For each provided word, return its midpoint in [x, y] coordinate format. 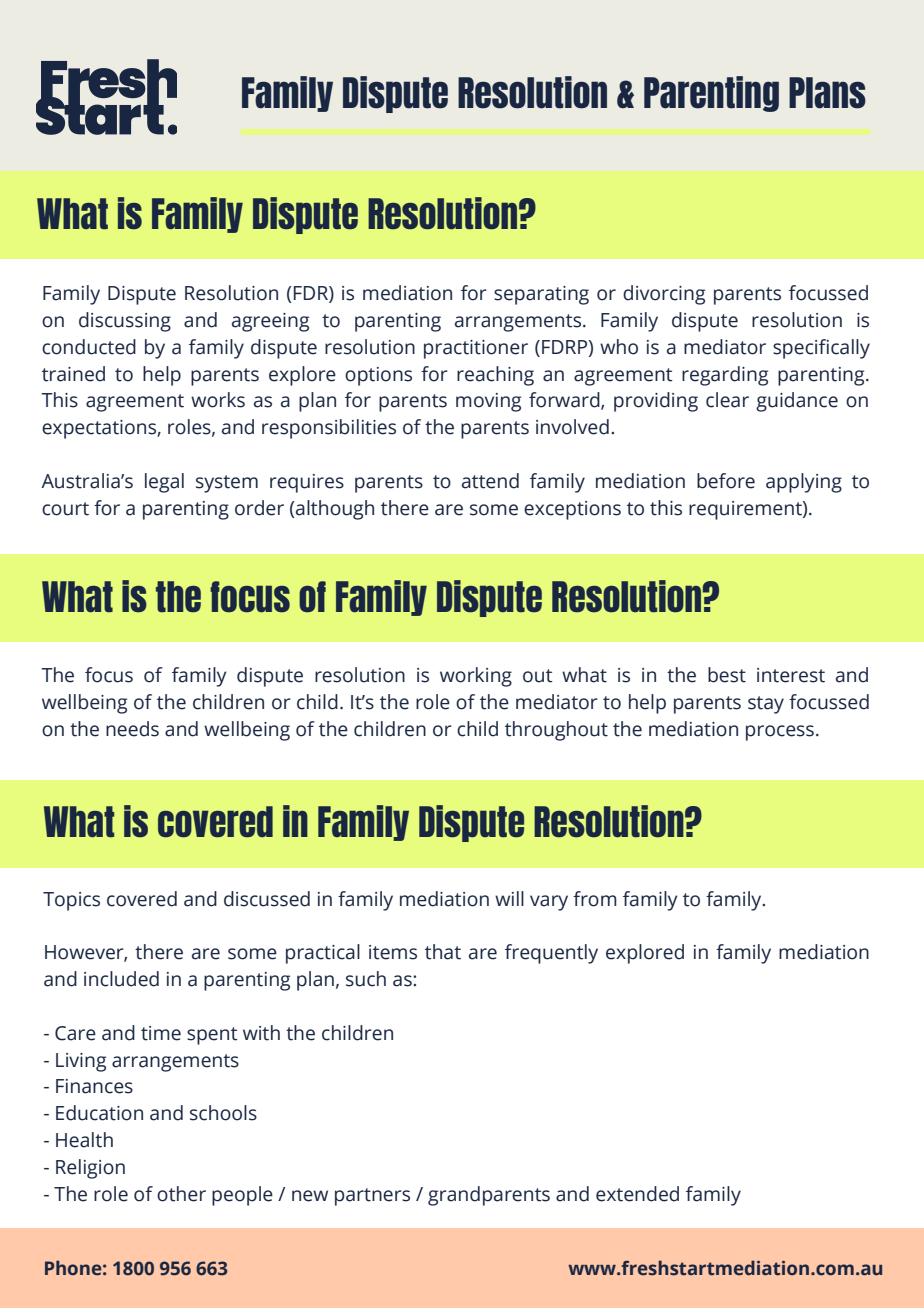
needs [132, 729]
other [181, 1194]
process [780, 733]
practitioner [476, 349]
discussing [125, 322]
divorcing [664, 295]
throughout [556, 731]
